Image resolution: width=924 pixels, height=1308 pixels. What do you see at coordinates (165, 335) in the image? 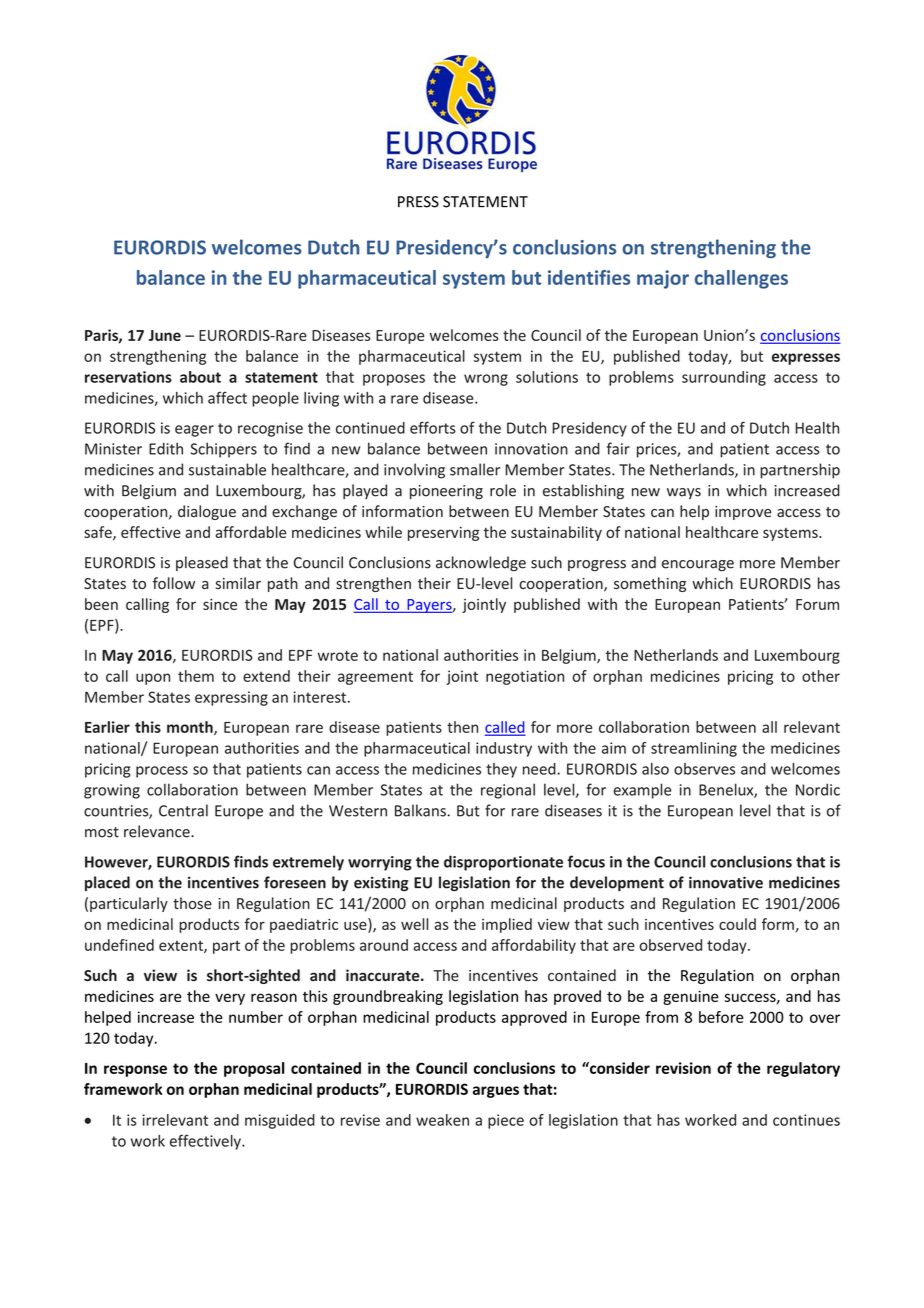
I see `June` at bounding box center [165, 335].
